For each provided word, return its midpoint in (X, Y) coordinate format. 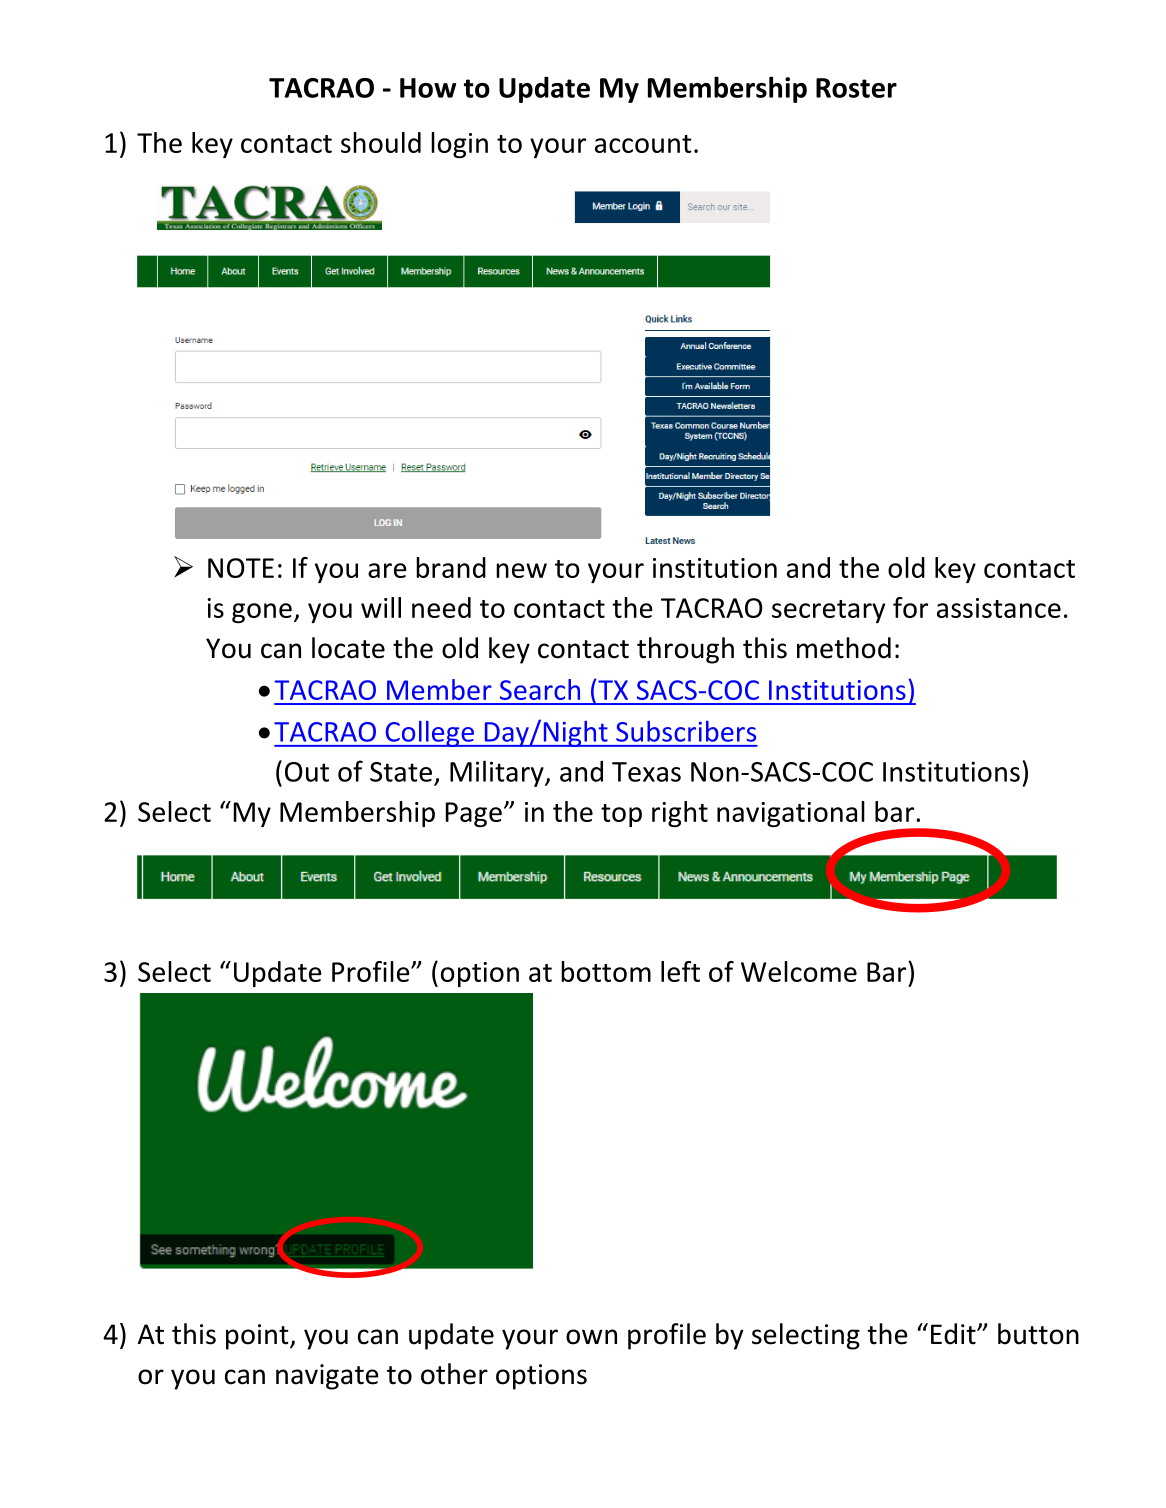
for (910, 607)
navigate (327, 1377)
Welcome (799, 971)
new (521, 570)
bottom (606, 971)
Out (307, 772)
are (387, 570)
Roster (856, 88)
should (381, 142)
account (643, 144)
